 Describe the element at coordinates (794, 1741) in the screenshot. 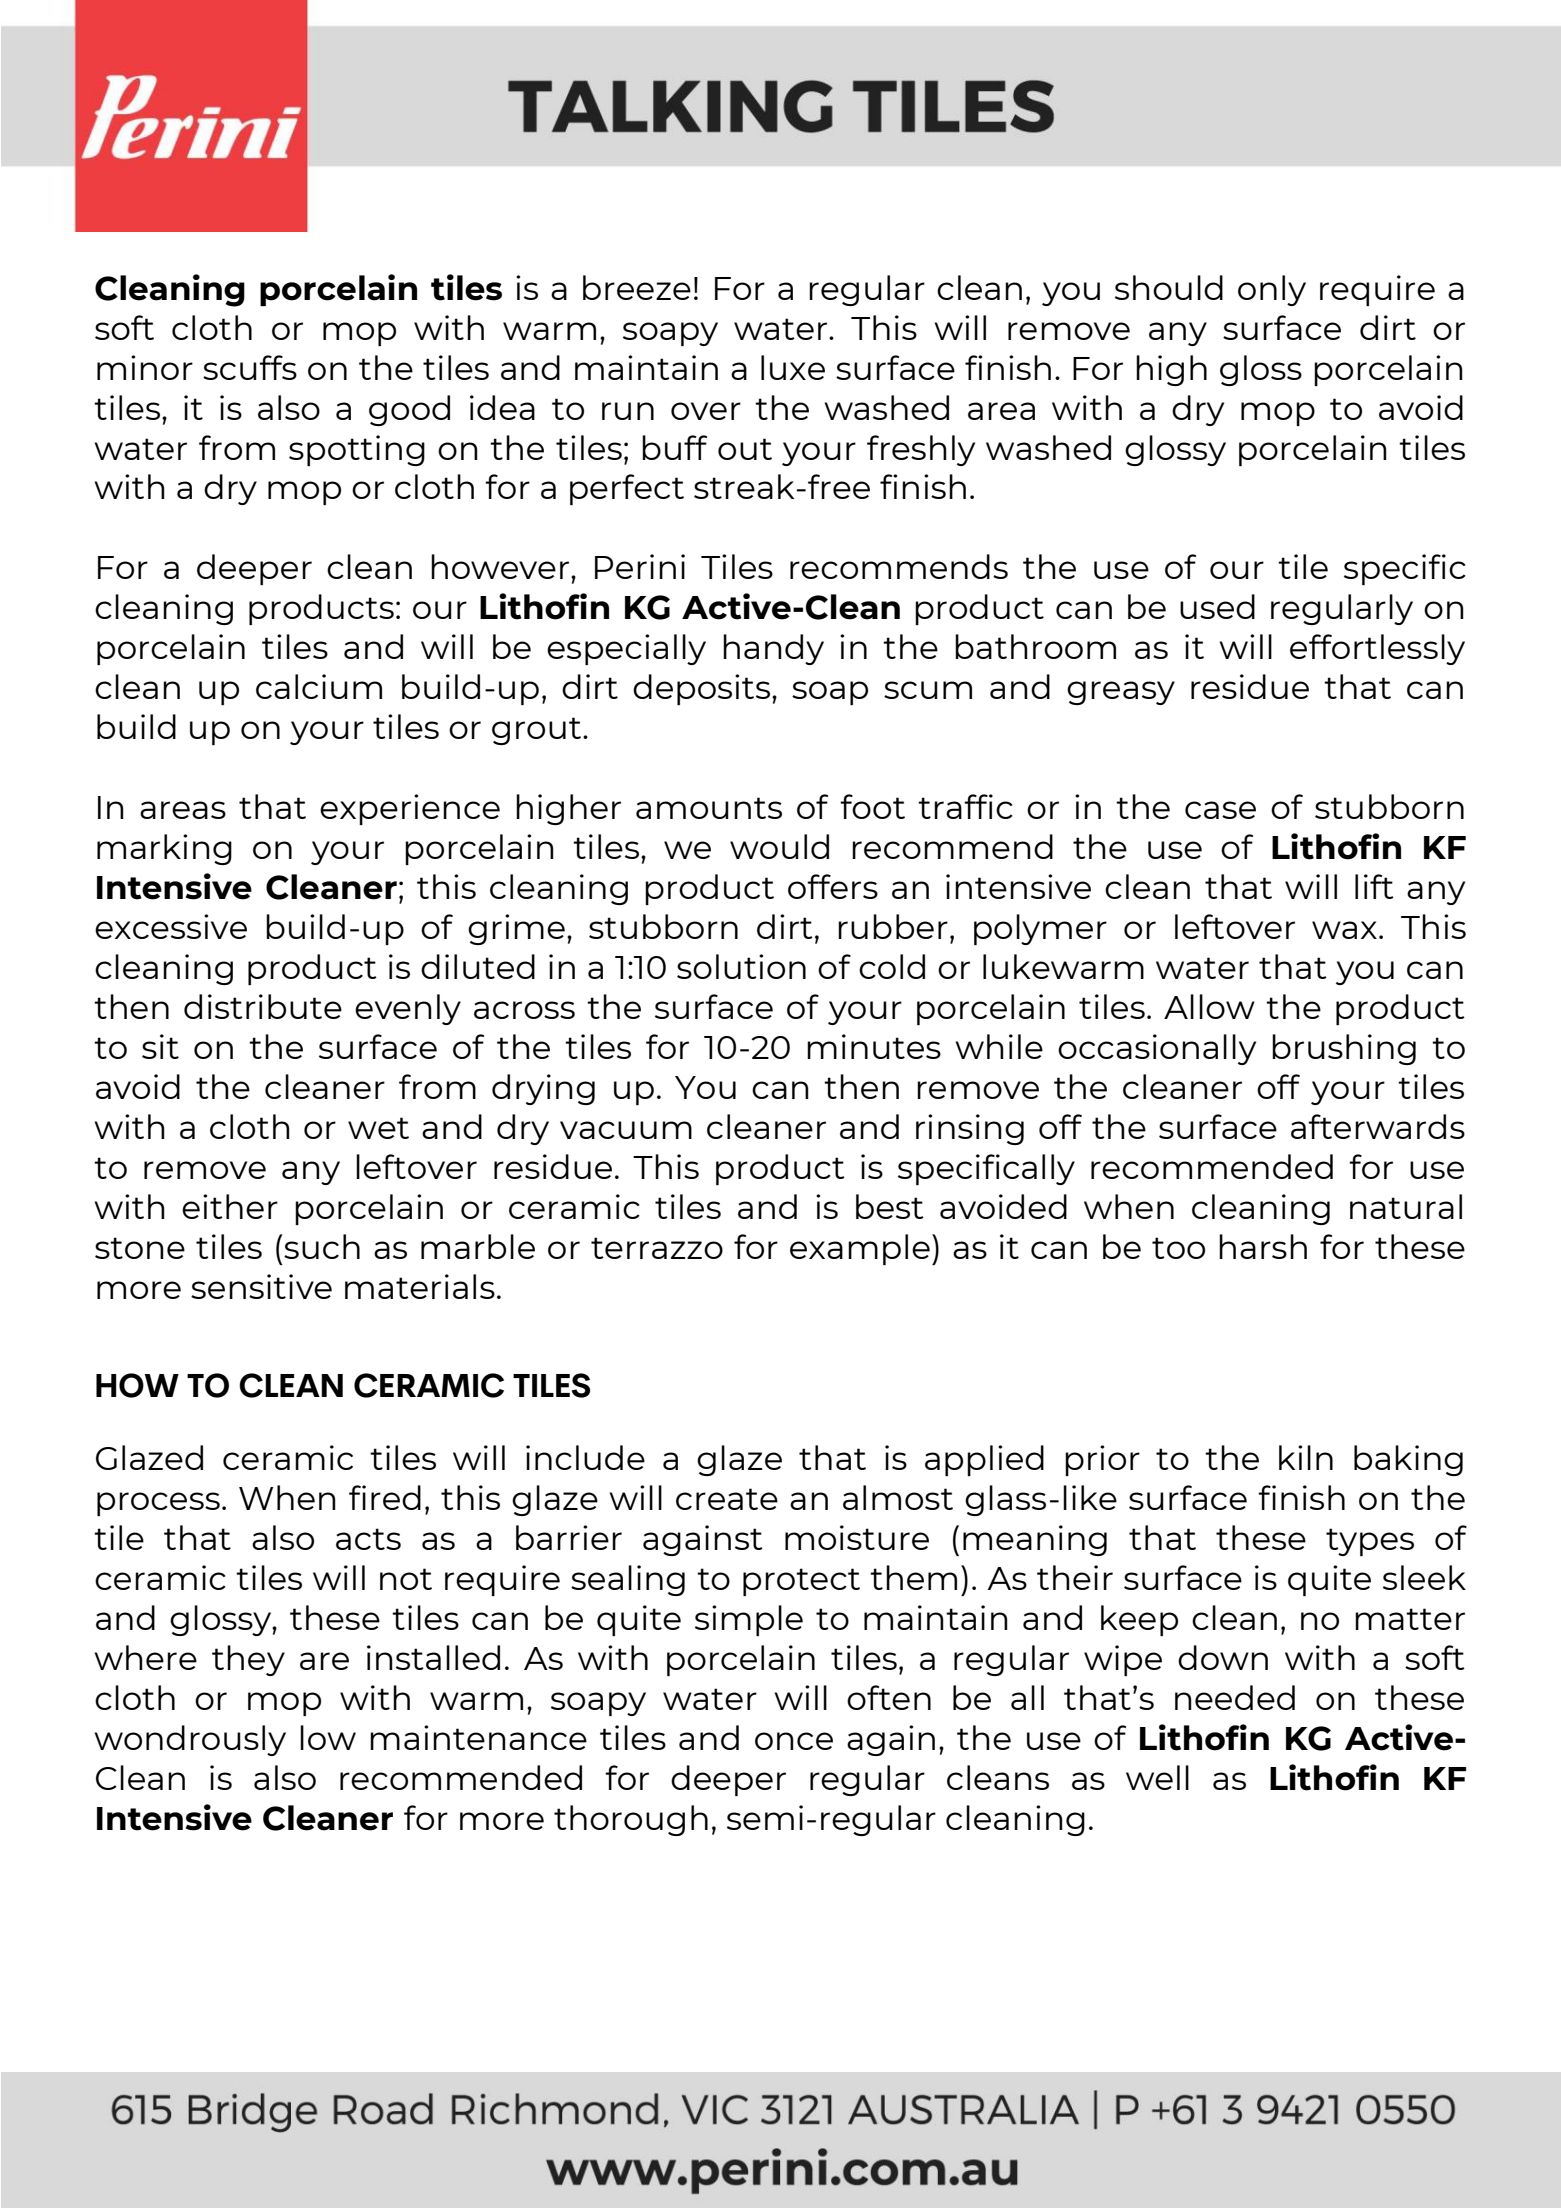

I see `once` at that location.
